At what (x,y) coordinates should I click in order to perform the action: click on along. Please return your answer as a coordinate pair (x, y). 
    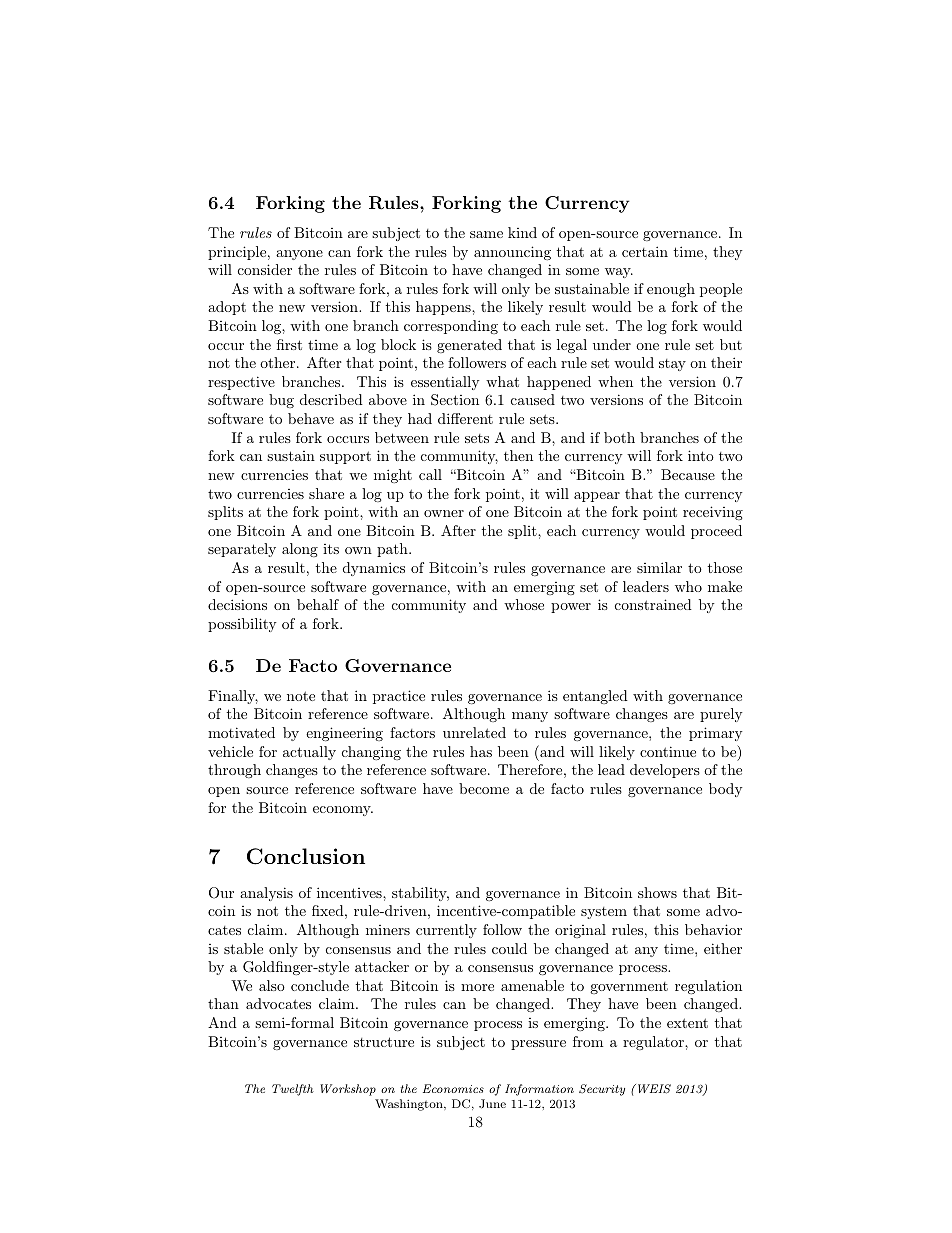
    Looking at the image, I should click on (300, 550).
